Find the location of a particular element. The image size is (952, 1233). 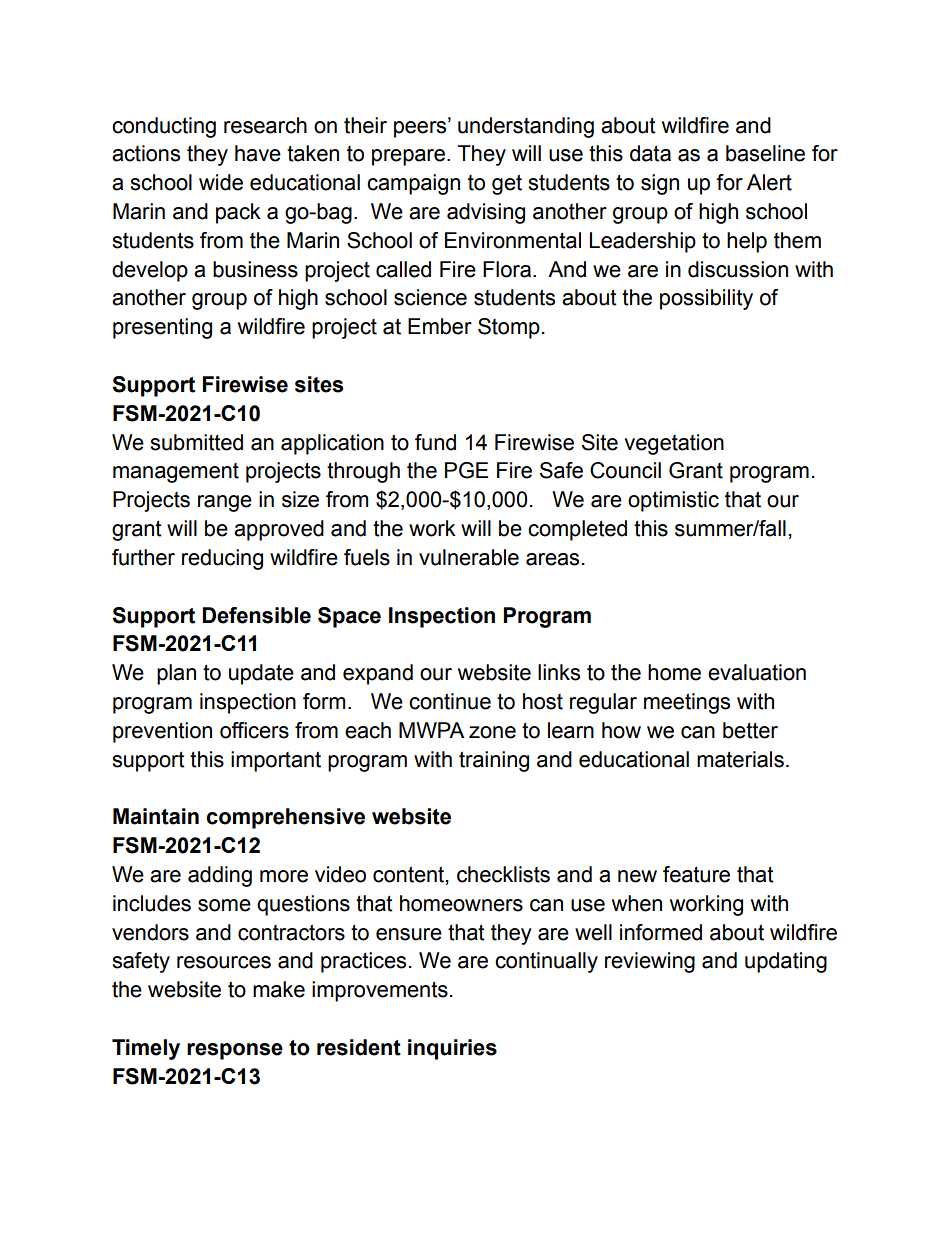

vegetation is located at coordinates (674, 444).
